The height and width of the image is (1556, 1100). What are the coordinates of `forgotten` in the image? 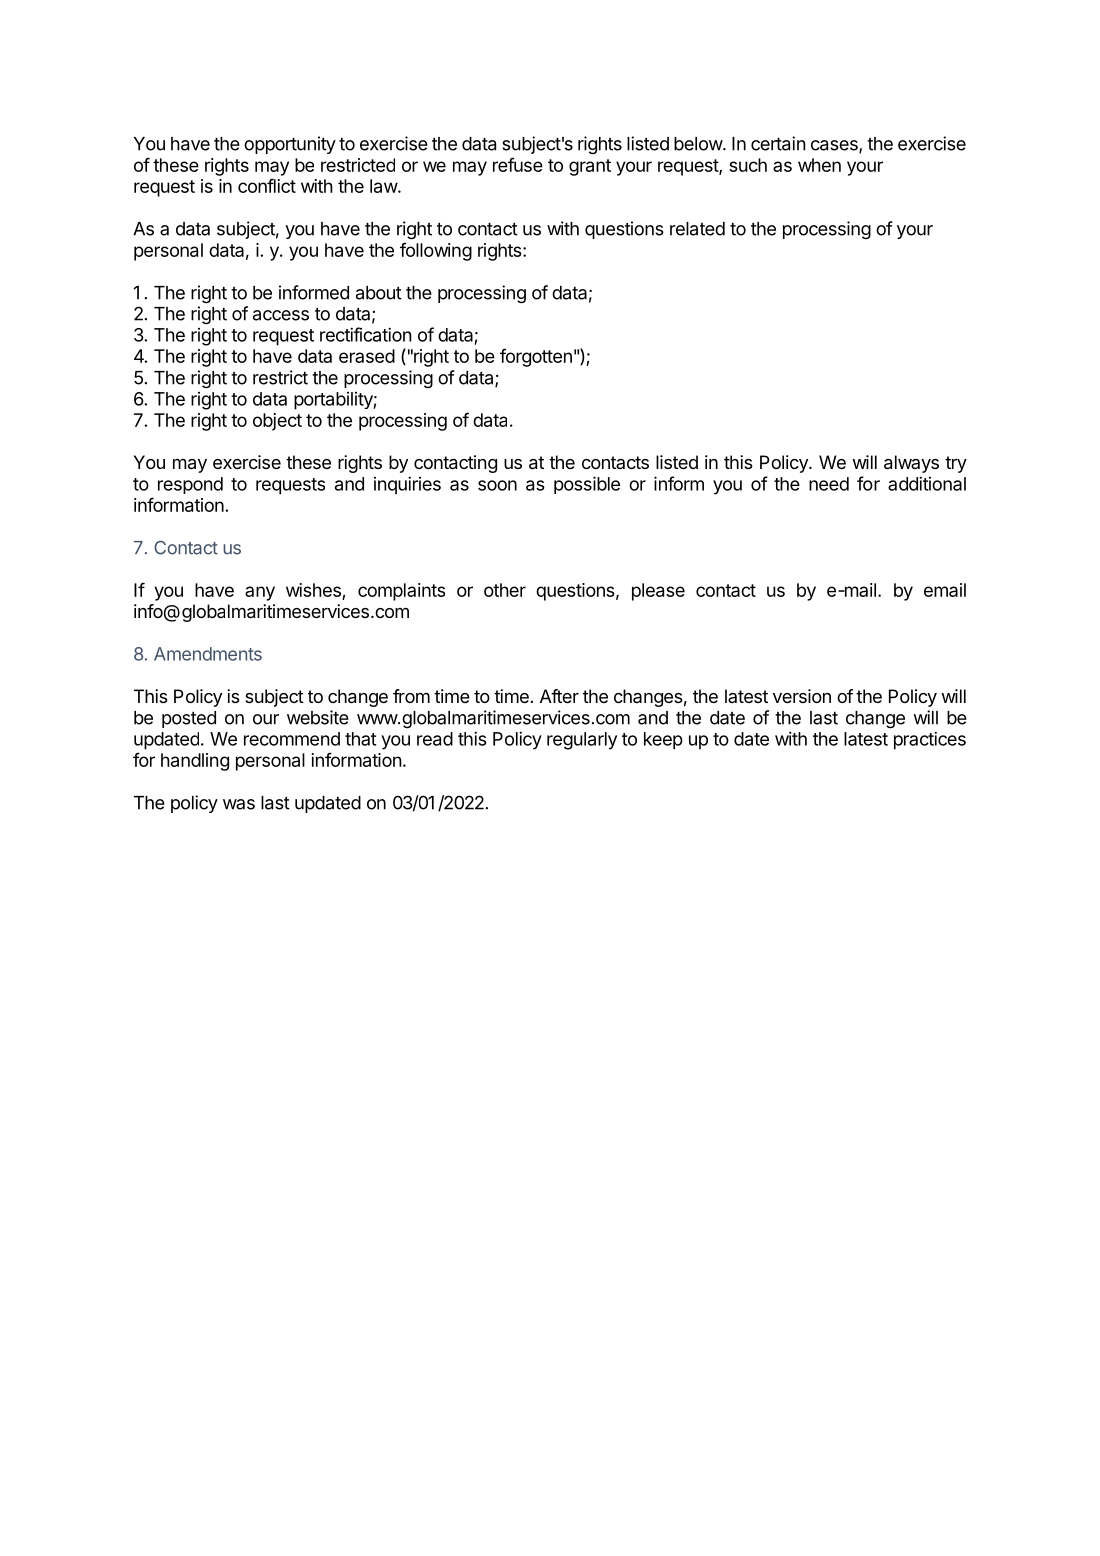 It's located at (536, 357).
